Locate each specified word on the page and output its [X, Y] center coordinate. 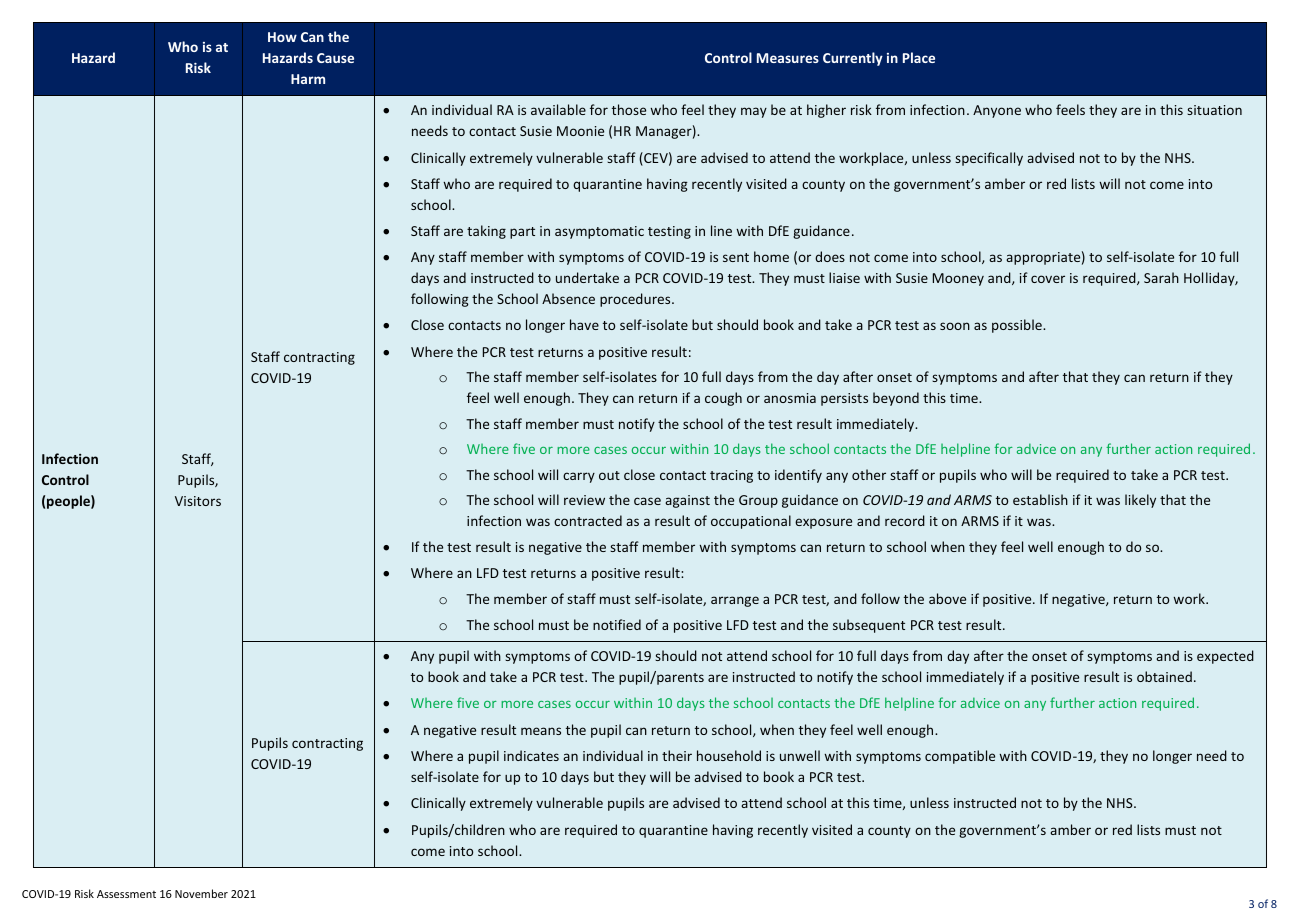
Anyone [997, 111]
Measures [788, 58]
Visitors [198, 501]
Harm [308, 79]
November [201, 893]
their [677, 755]
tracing [731, 476]
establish [1040, 499]
